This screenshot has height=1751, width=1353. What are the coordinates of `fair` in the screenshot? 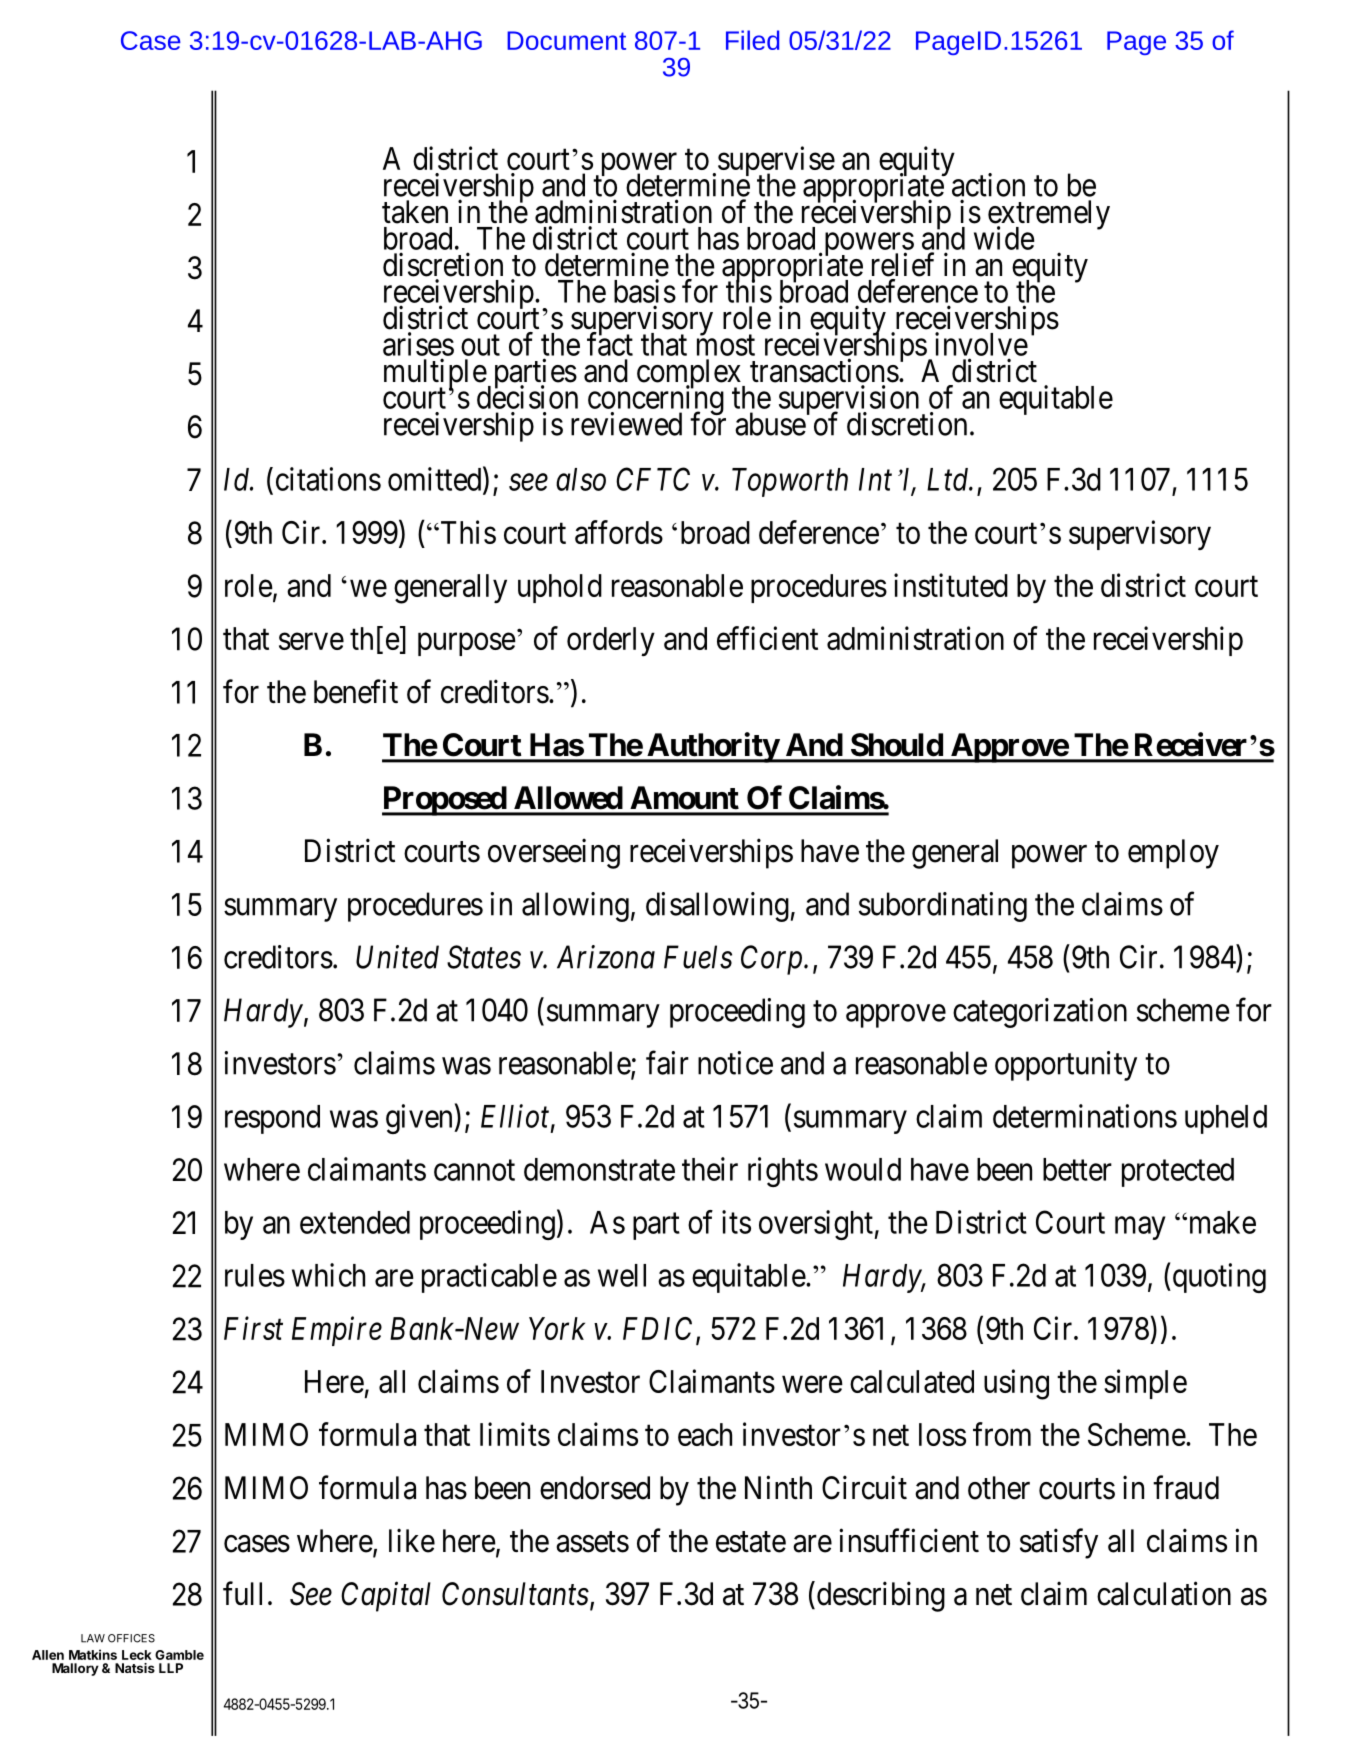 It's located at (667, 1063).
